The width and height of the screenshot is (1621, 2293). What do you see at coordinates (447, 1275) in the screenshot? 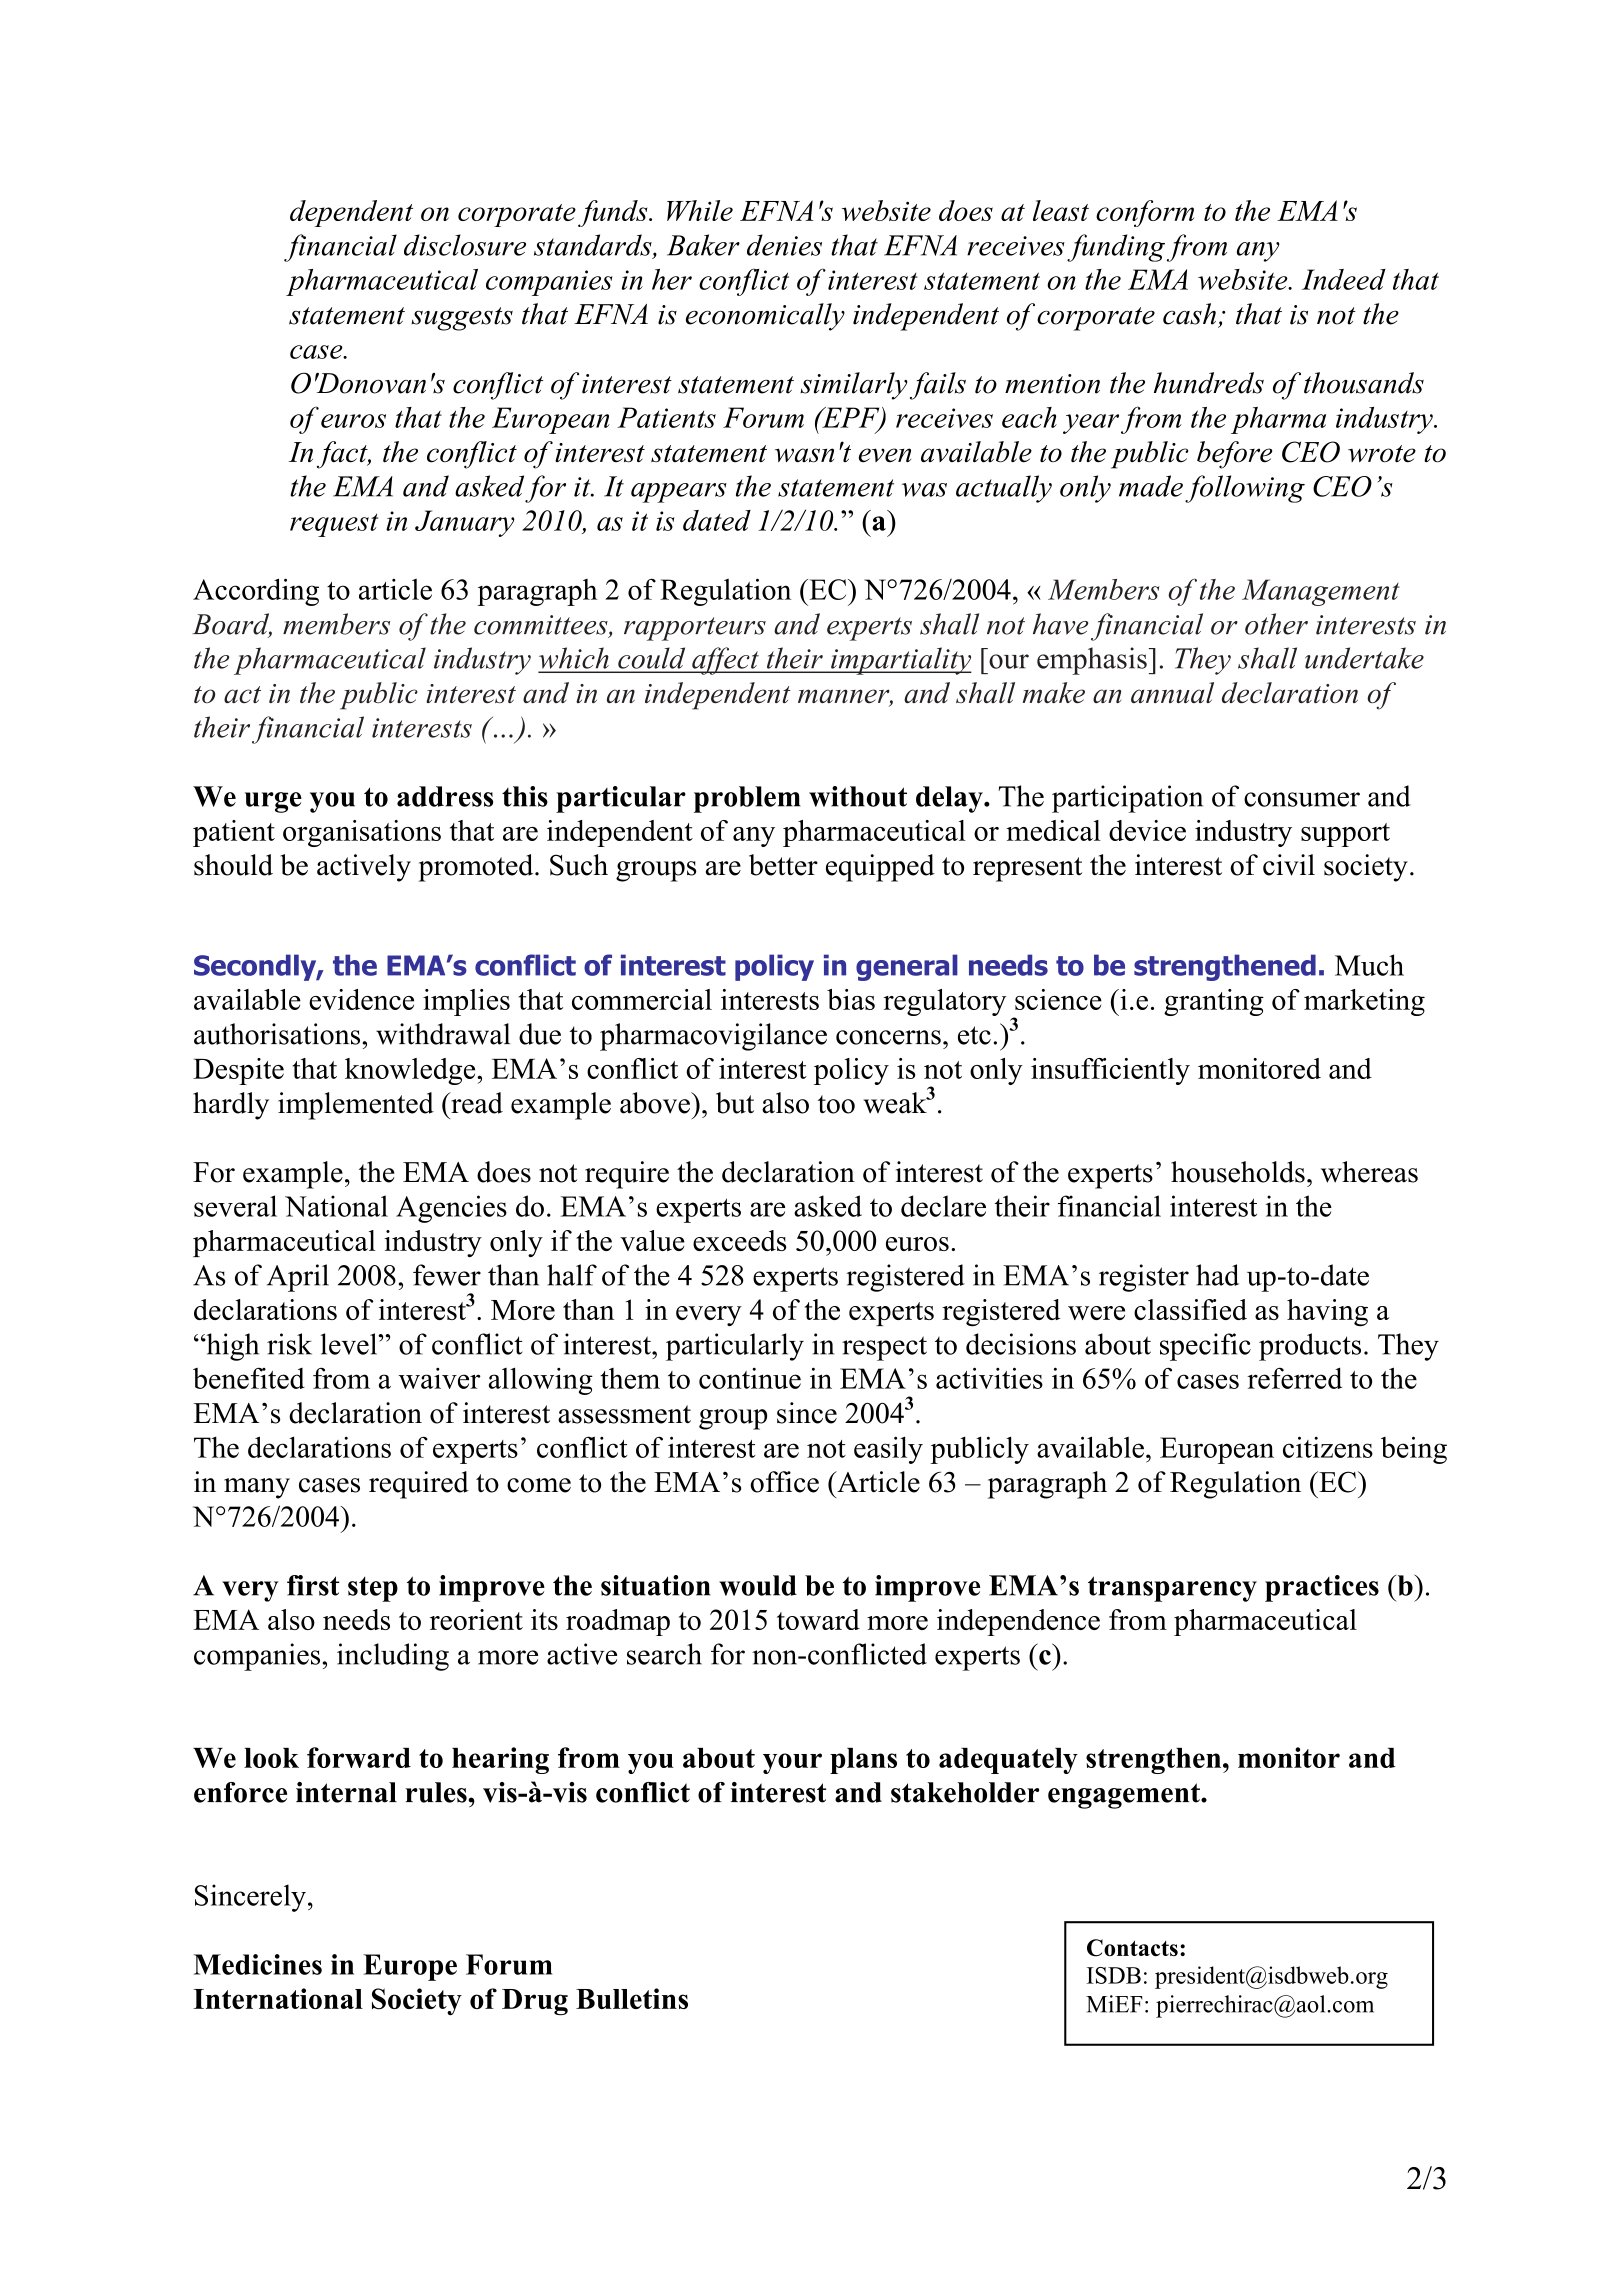
I see `fewer` at bounding box center [447, 1275].
